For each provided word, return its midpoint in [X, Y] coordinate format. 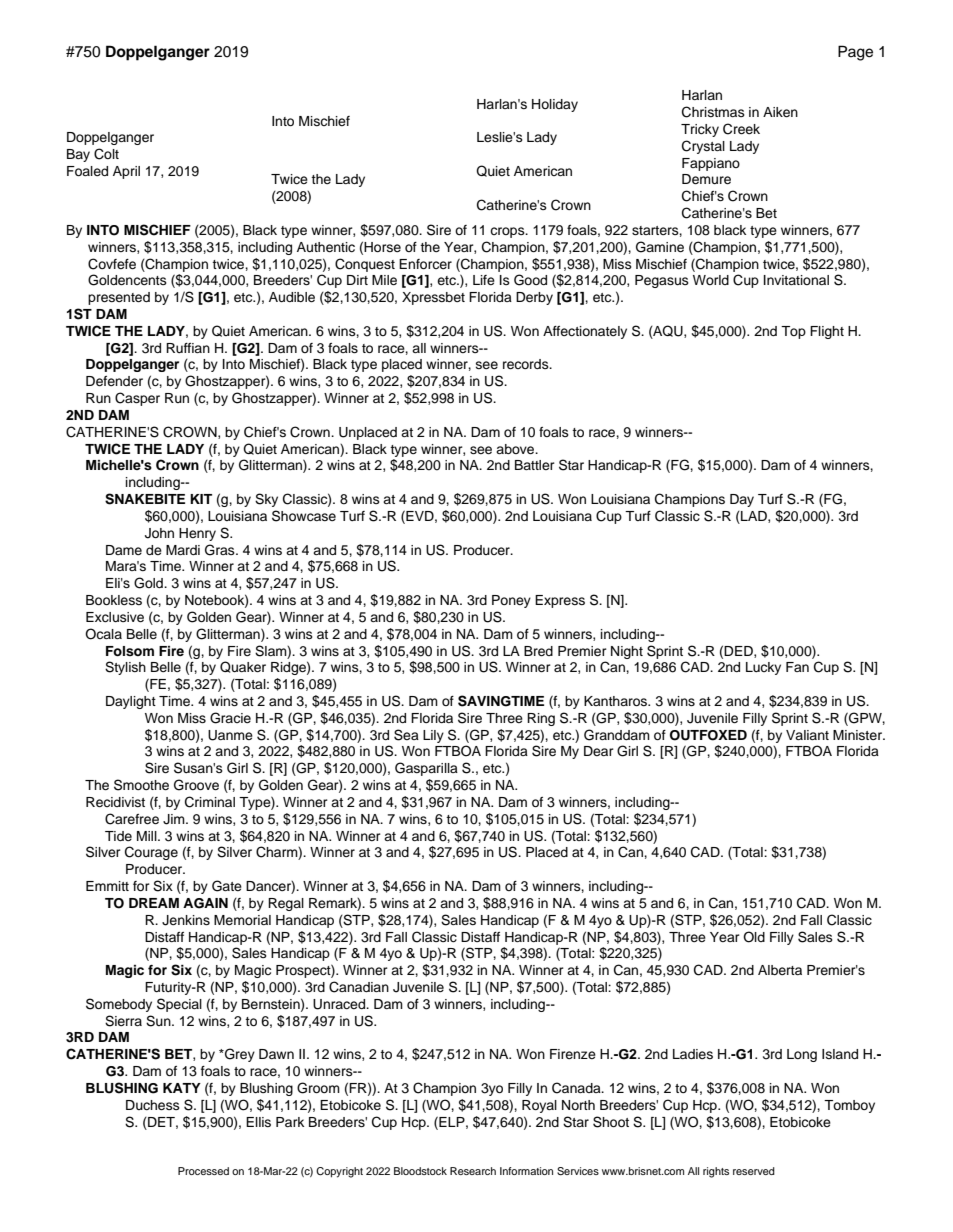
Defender [114, 381]
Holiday [555, 105]
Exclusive [115, 617]
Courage [151, 853]
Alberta [780, 970]
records [527, 364]
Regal [286, 904]
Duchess [153, 1105]
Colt [106, 154]
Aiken [780, 112]
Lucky [763, 668]
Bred [538, 651]
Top [793, 332]
